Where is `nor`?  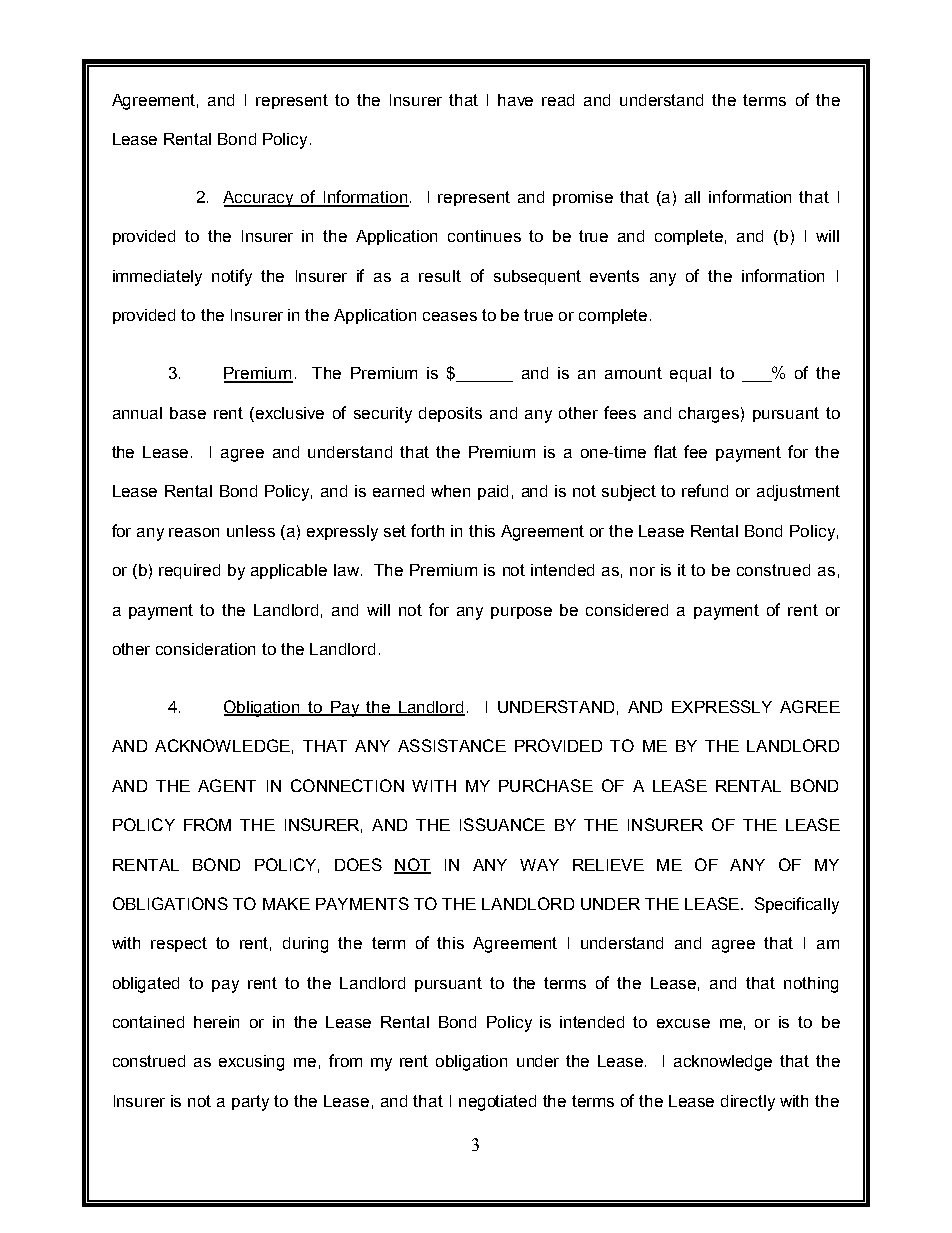 nor is located at coordinates (642, 571).
